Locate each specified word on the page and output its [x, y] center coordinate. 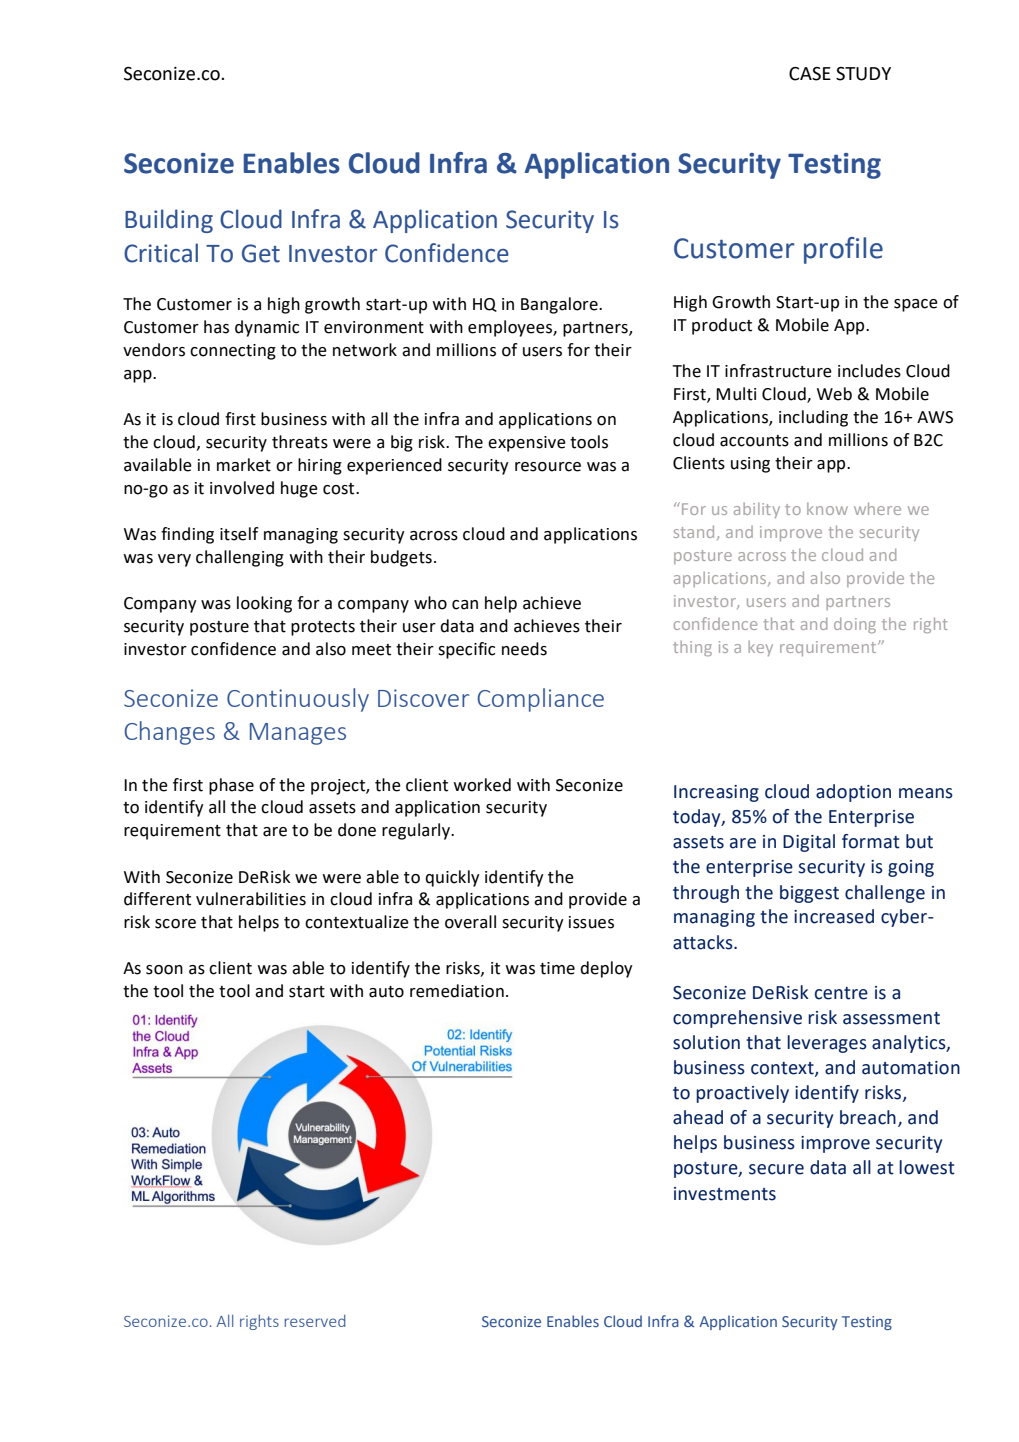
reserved [315, 1321]
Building [169, 221]
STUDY [863, 74]
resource [548, 467]
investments [725, 1194]
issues [591, 922]
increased [834, 916]
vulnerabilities [251, 899]
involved [242, 488]
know [827, 509]
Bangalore [560, 305]
